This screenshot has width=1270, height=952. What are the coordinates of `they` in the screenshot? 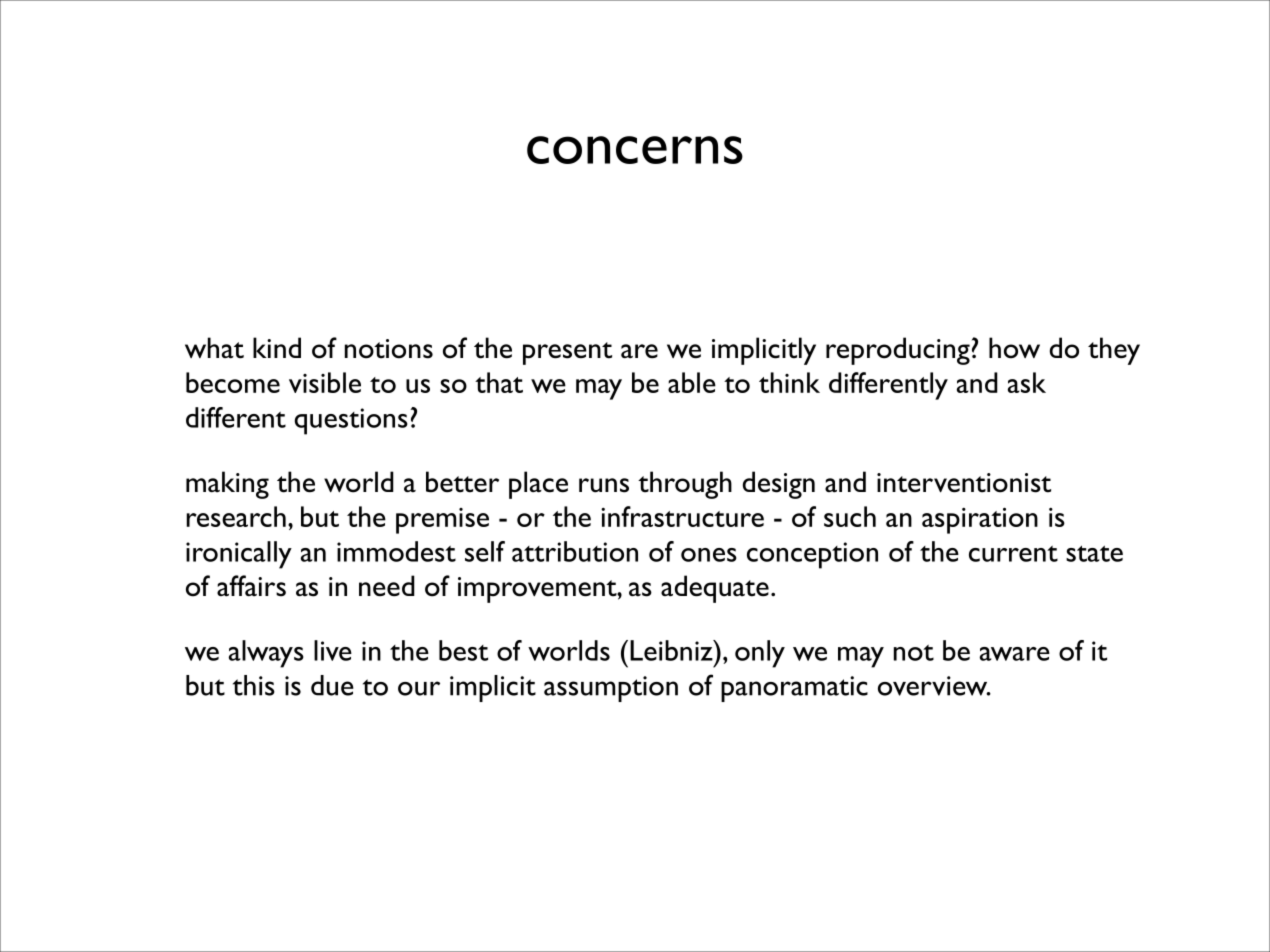 It's located at (1114, 351).
